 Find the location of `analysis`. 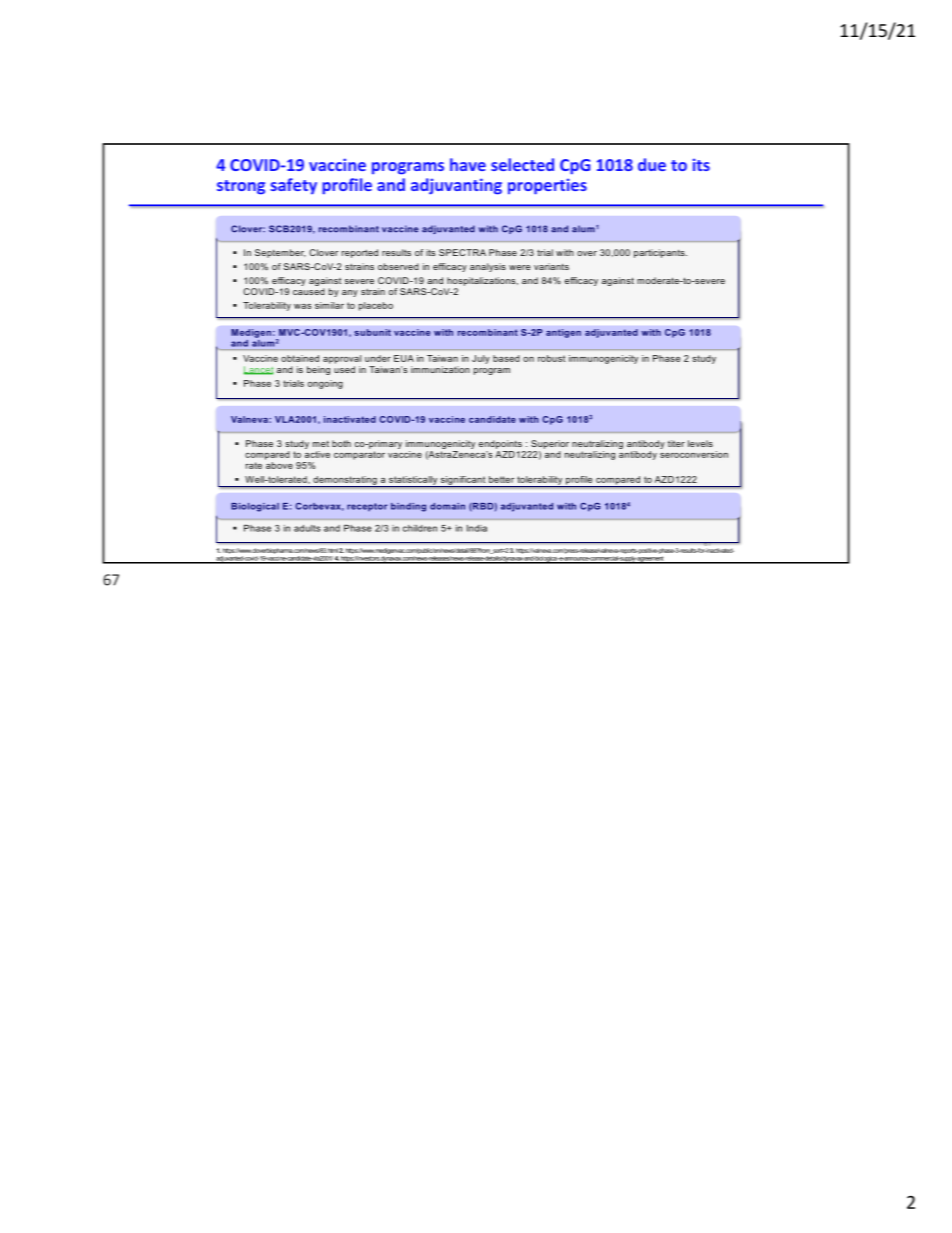

analysis is located at coordinates (488, 267).
